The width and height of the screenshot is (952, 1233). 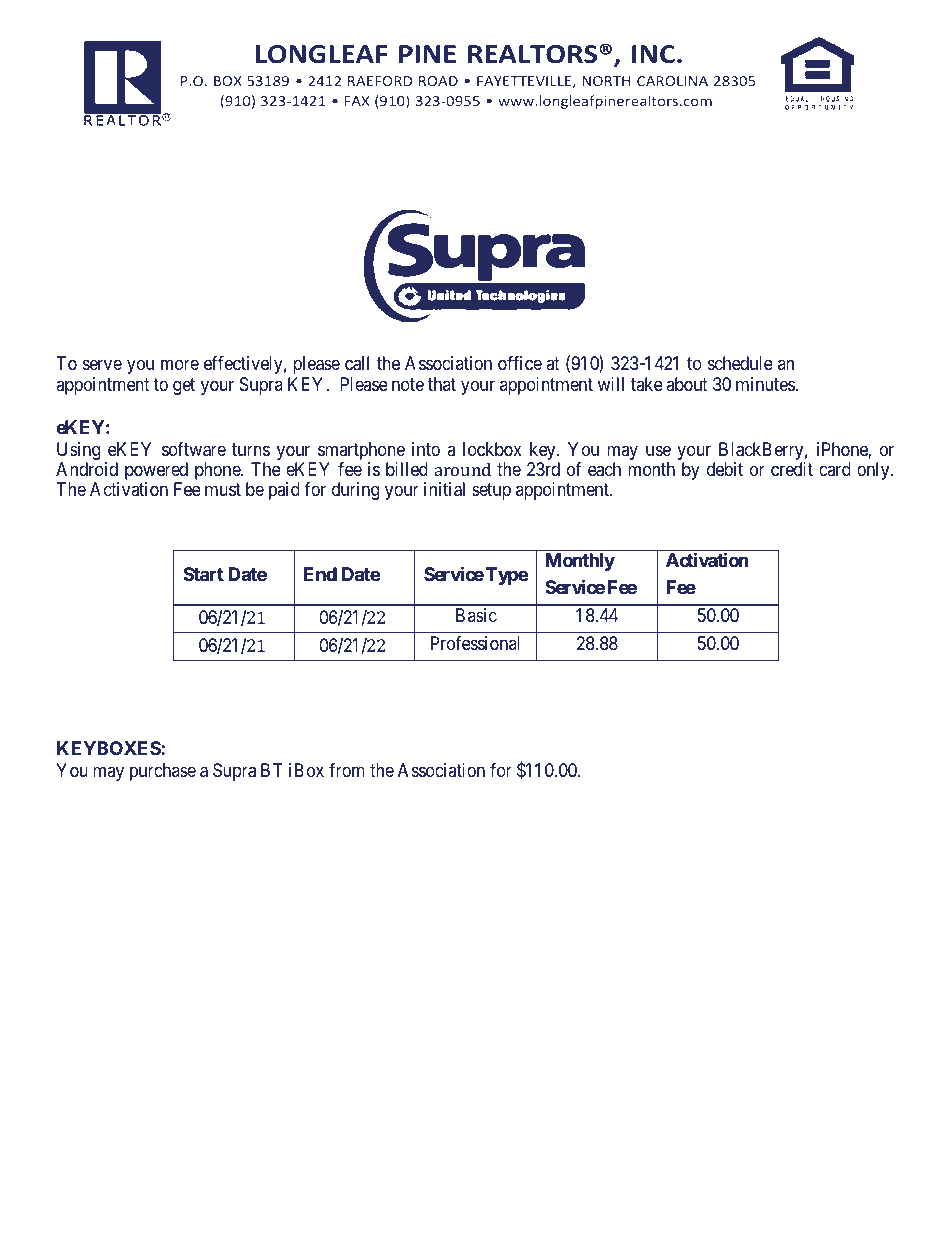 What do you see at coordinates (438, 81) in the screenshot?
I see `ROAD` at bounding box center [438, 81].
